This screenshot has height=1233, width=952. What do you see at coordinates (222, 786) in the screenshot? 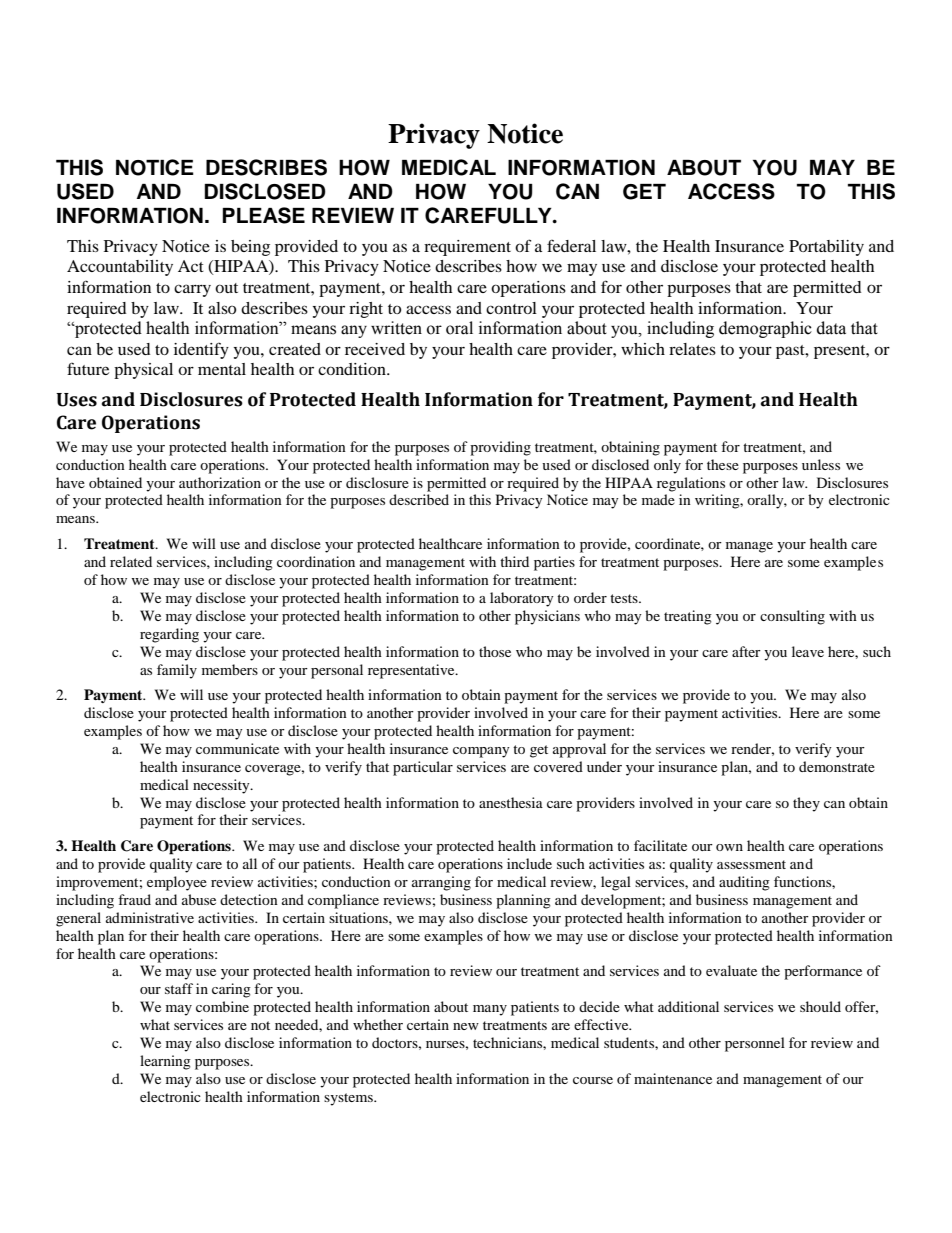
I see `necessity` at bounding box center [222, 786].
